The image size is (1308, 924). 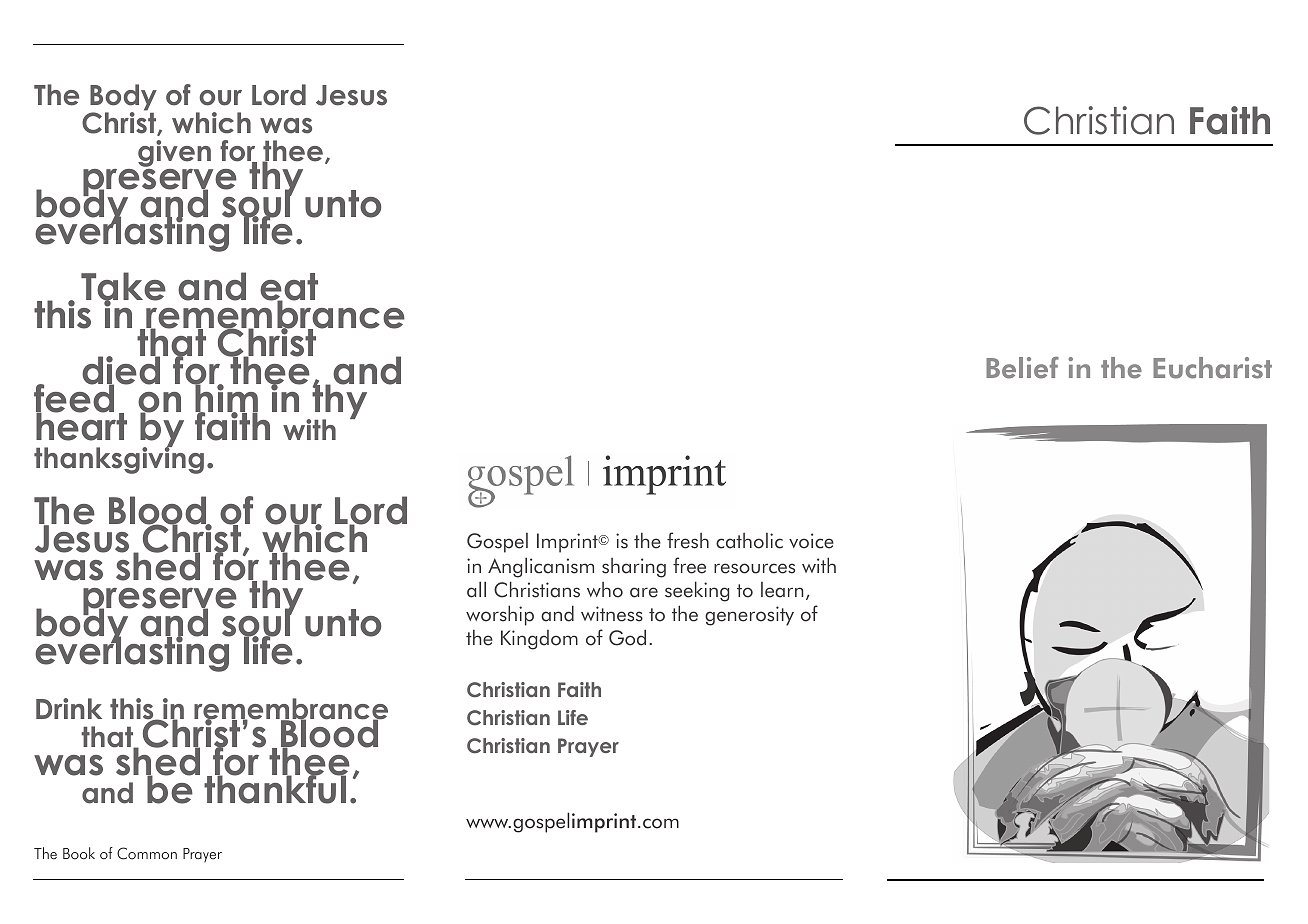 I want to click on Book, so click(x=79, y=853).
